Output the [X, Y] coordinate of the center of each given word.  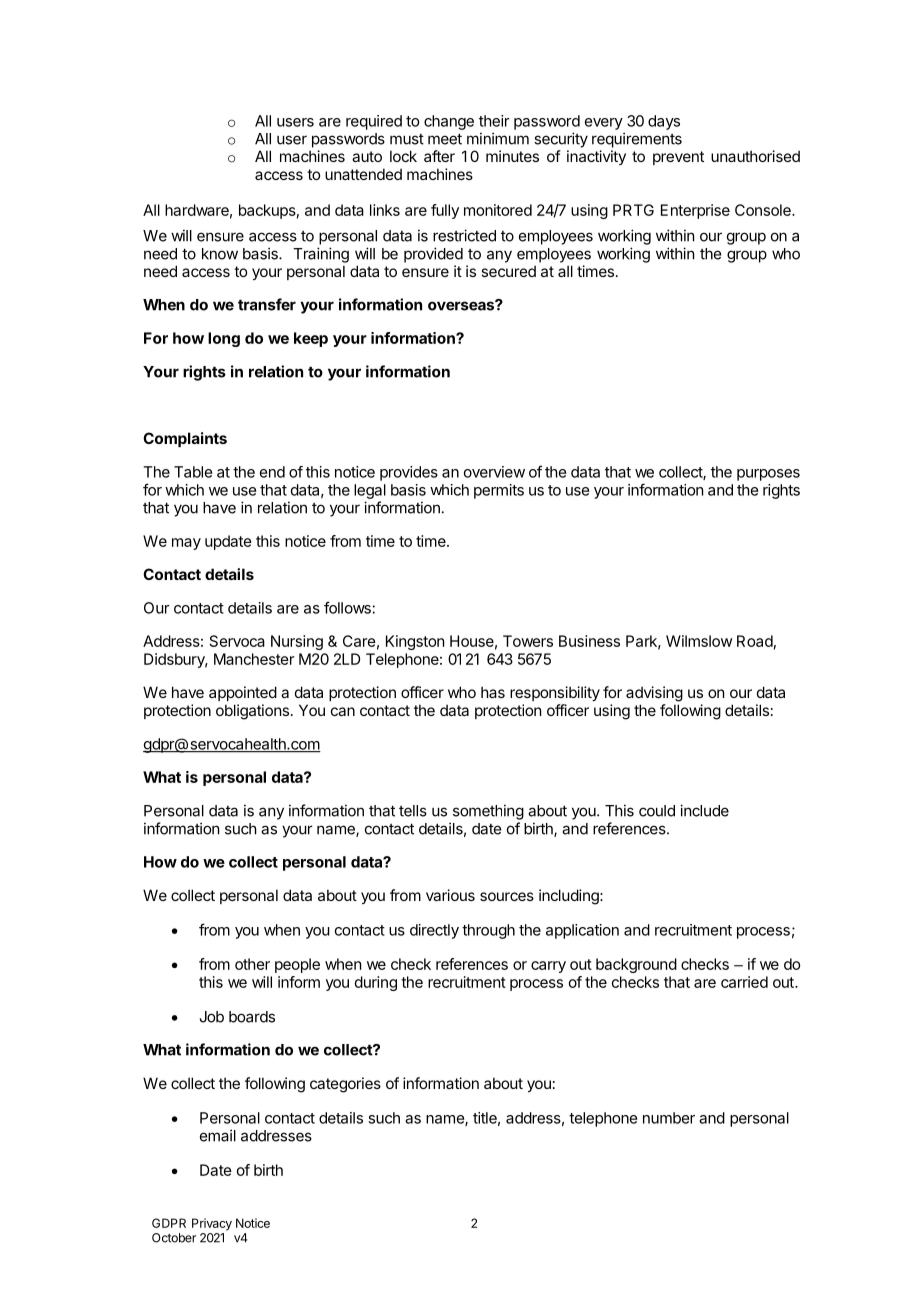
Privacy [212, 1224]
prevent [678, 158]
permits [499, 491]
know [220, 254]
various [450, 895]
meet [445, 139]
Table [193, 472]
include [704, 810]
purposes [768, 475]
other [252, 964]
